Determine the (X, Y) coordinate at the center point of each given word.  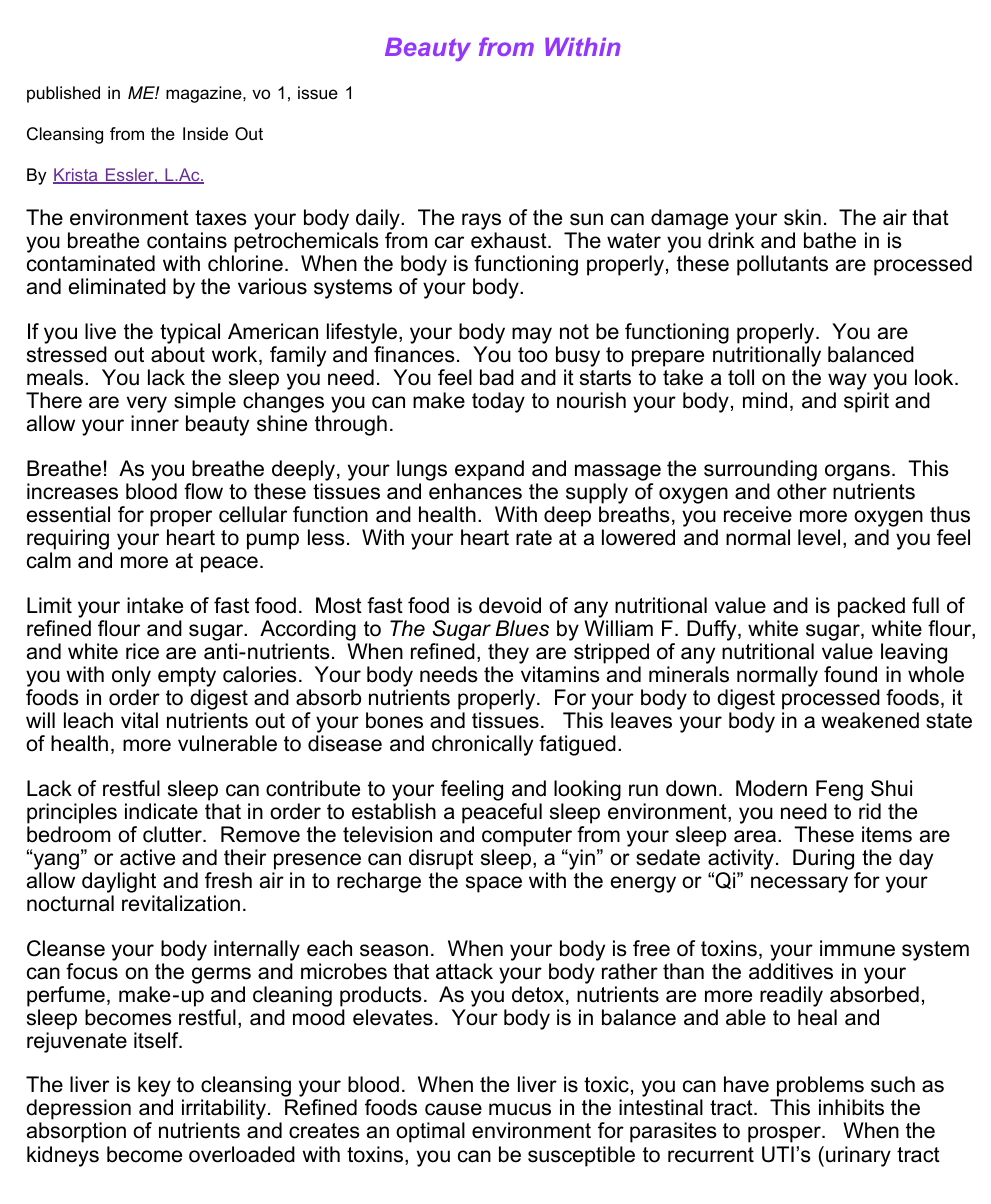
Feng (839, 790)
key (155, 1088)
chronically (482, 745)
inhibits (851, 1107)
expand (489, 470)
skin (802, 217)
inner (155, 423)
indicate (161, 811)
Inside (205, 133)
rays (481, 223)
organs (857, 474)
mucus (520, 1109)
